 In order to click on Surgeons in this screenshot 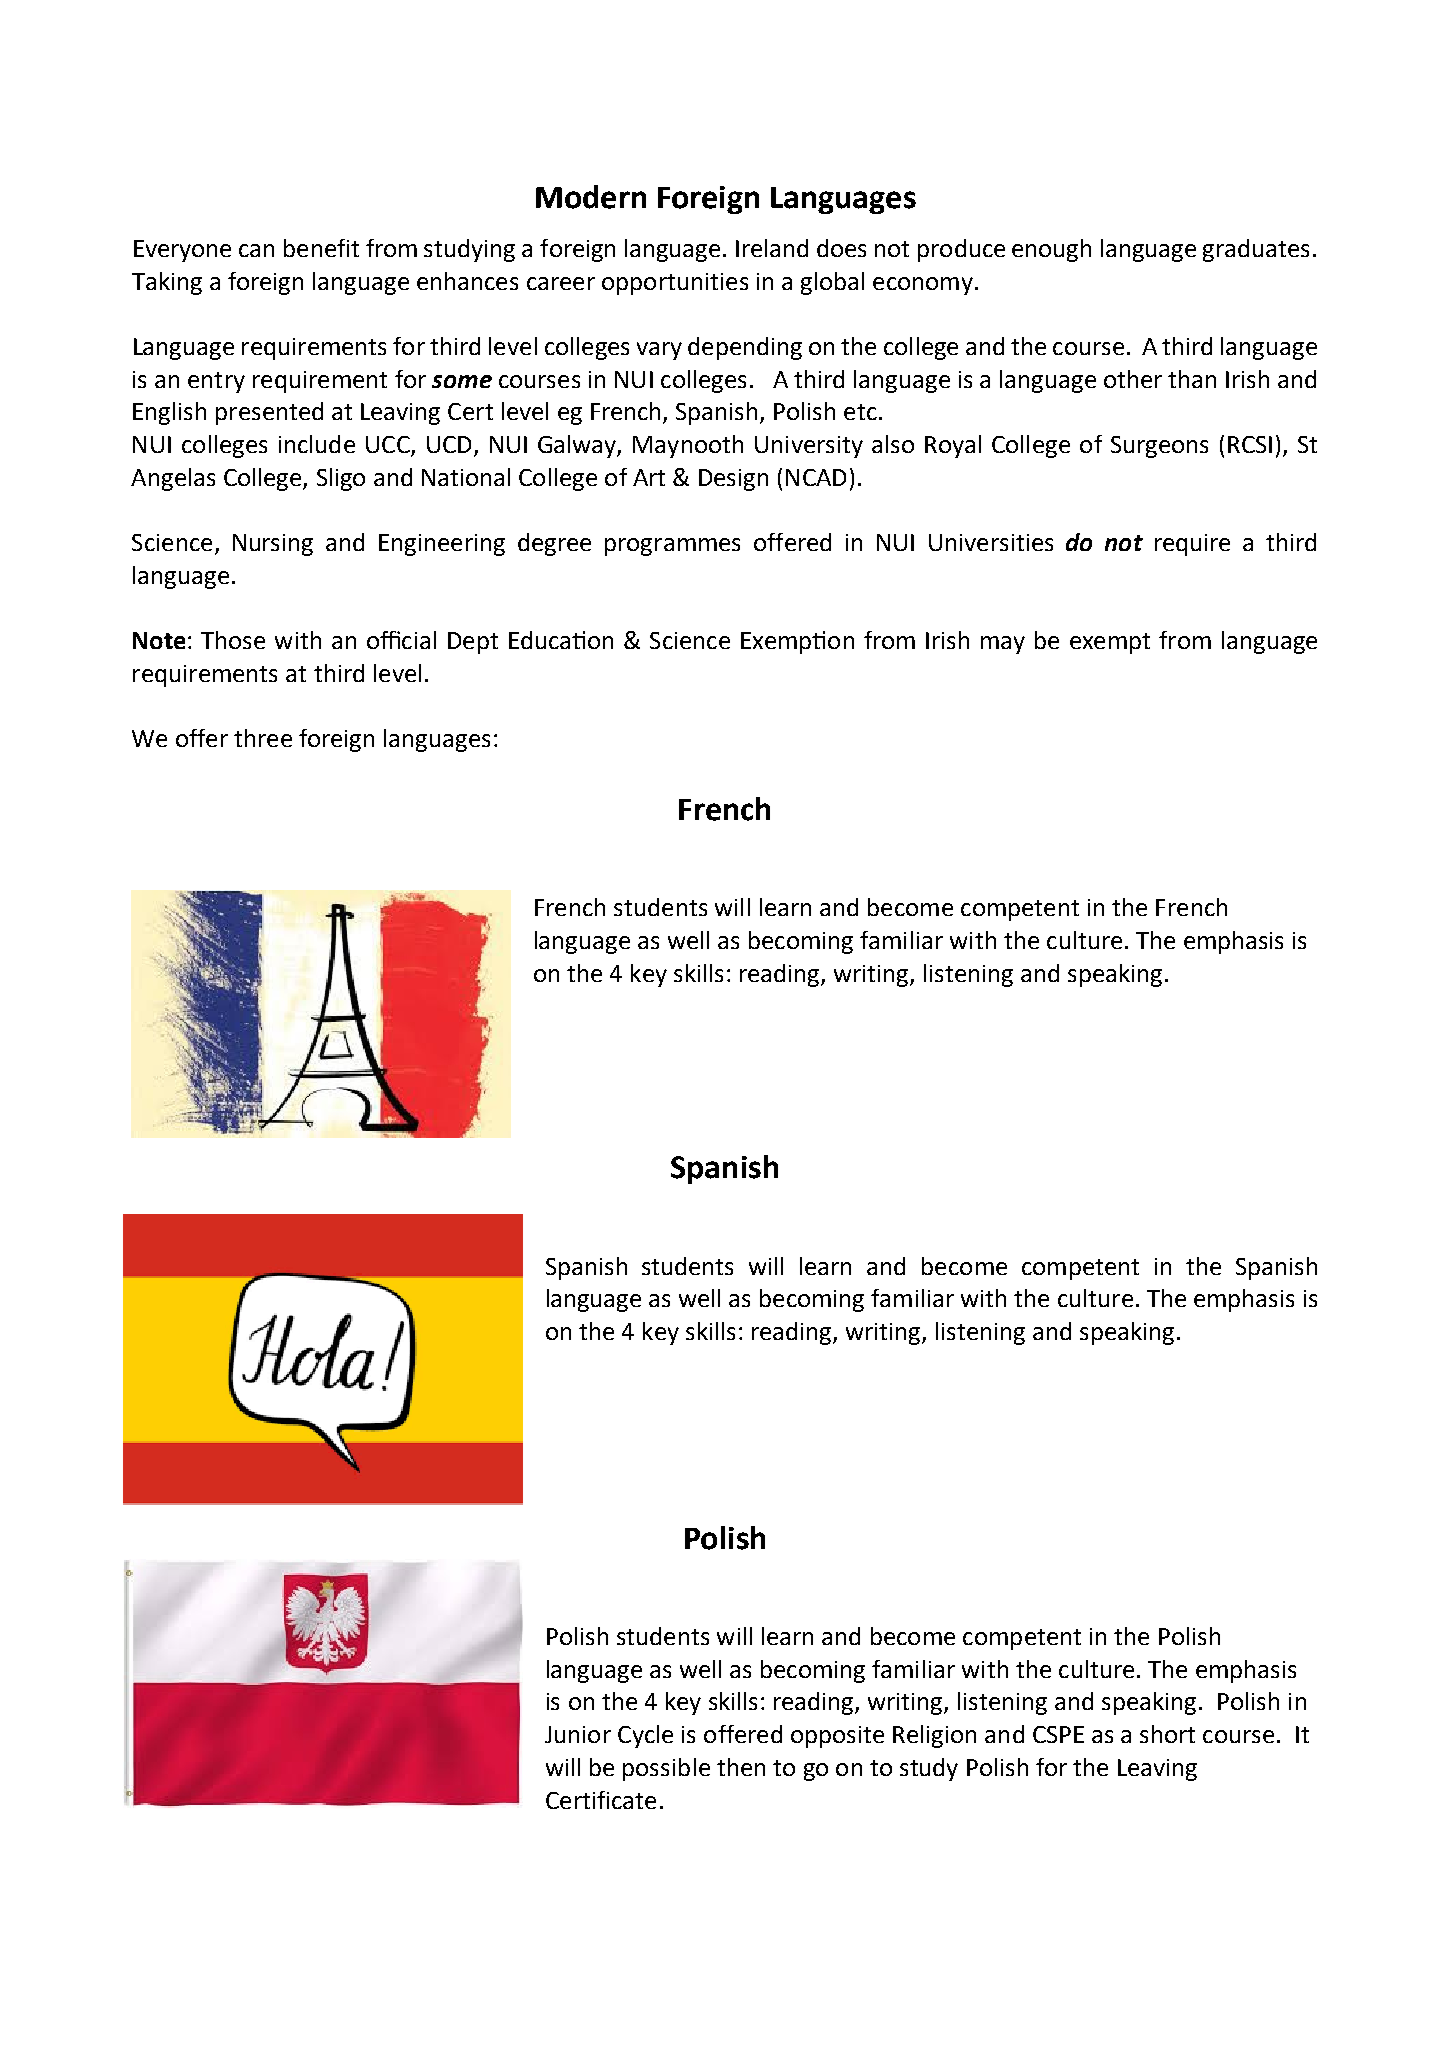, I will do `click(1159, 447)`.
